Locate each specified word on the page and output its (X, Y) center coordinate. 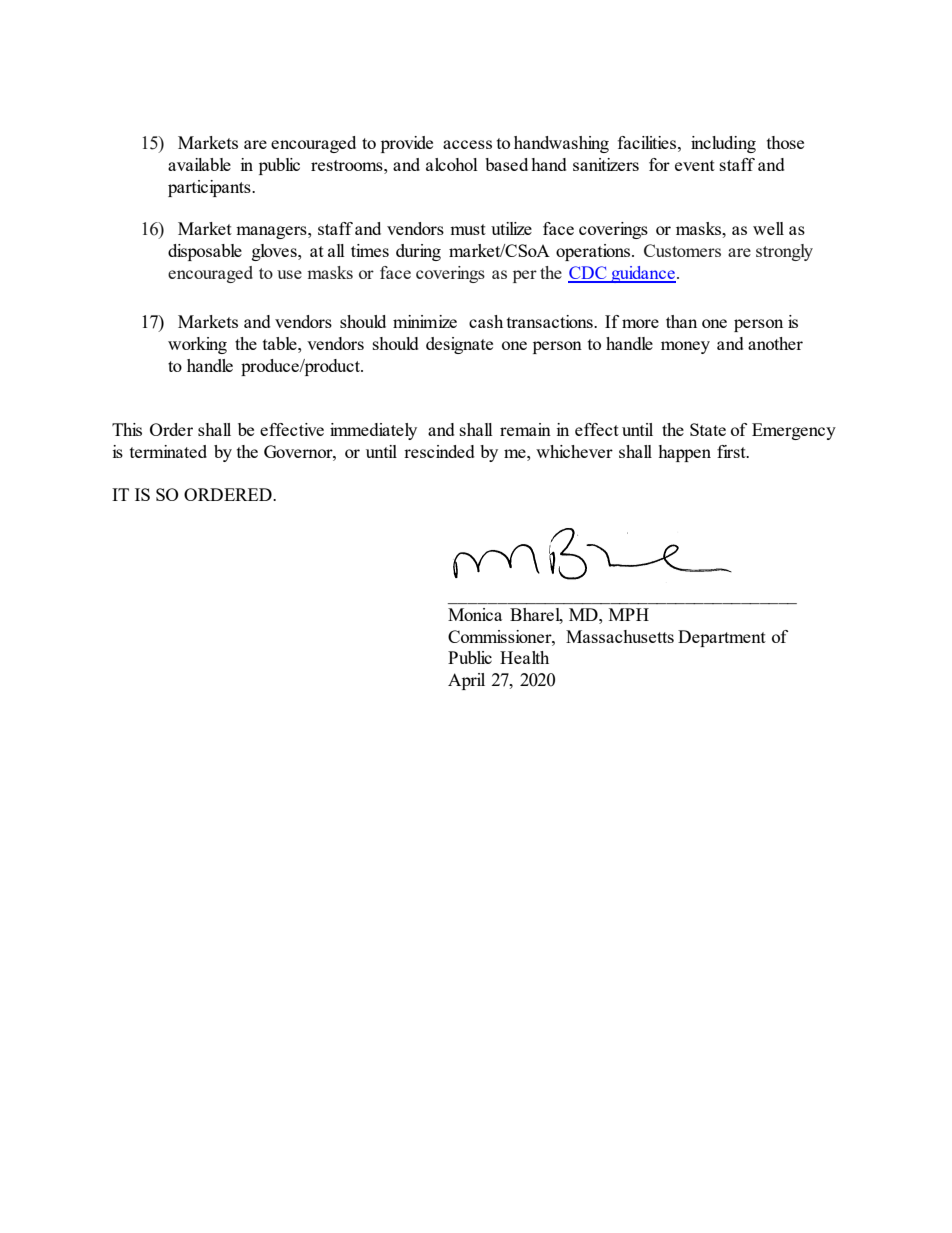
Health (524, 657)
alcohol (452, 164)
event (695, 165)
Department (722, 638)
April (466, 681)
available (199, 164)
